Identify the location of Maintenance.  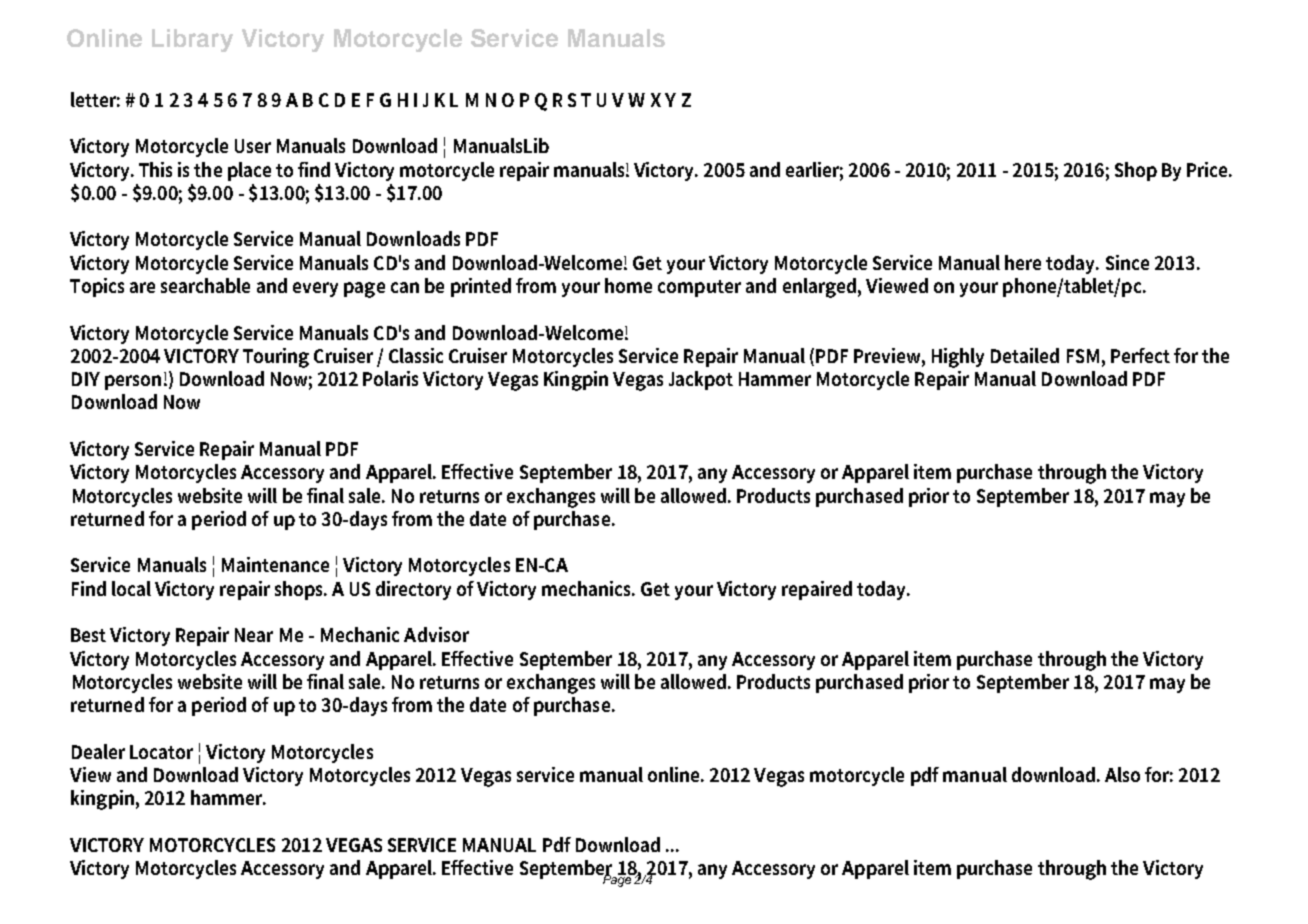
(275, 564).
